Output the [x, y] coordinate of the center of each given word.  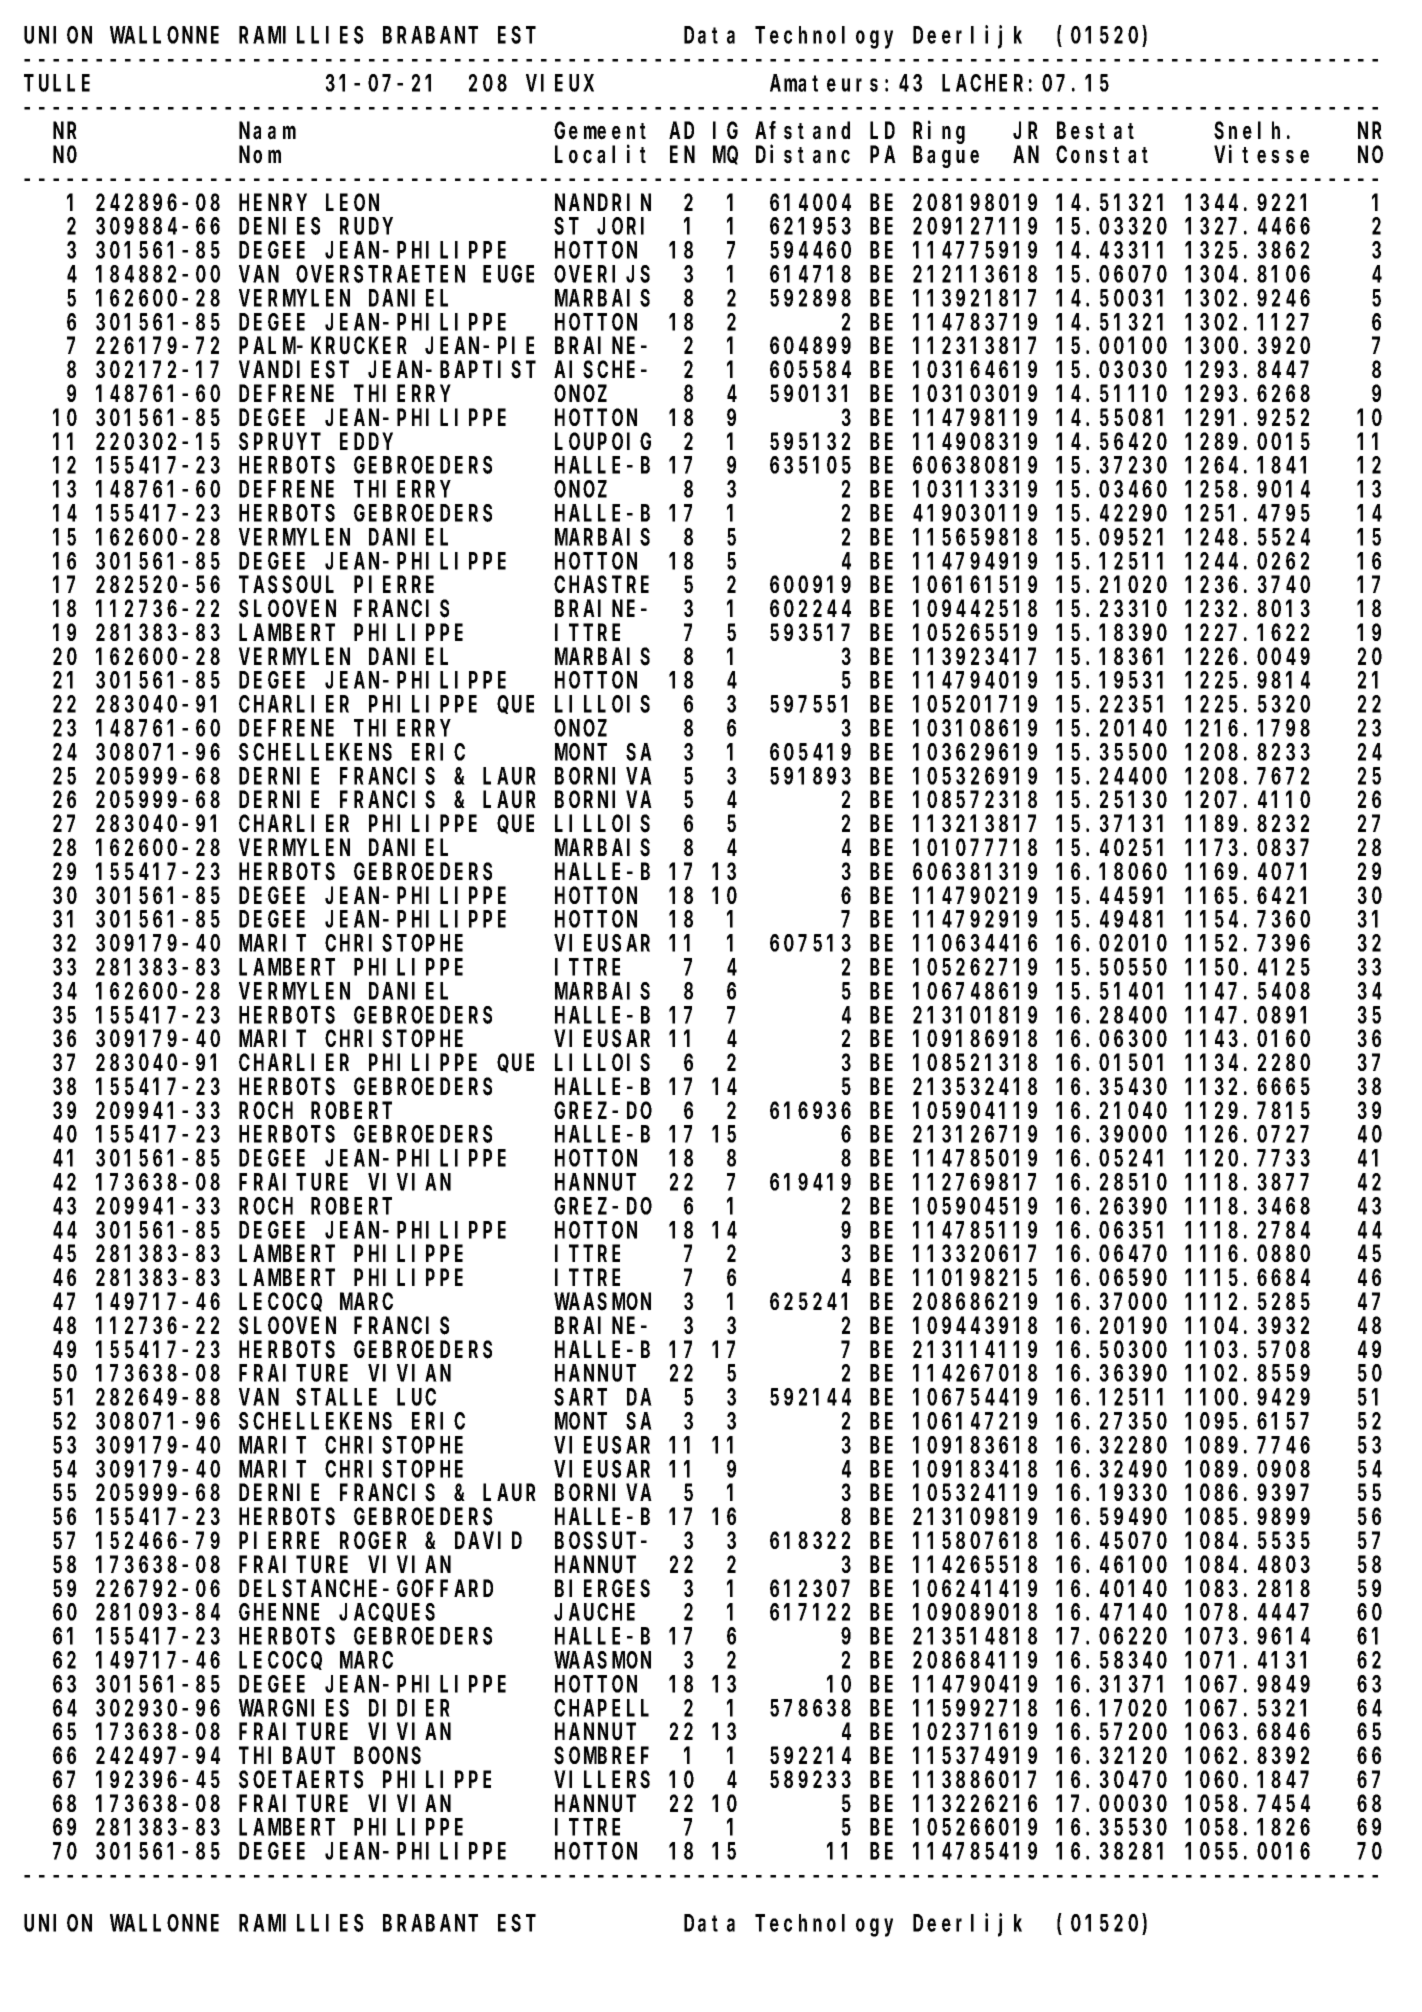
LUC [416, 1398]
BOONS [387, 1756]
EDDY [366, 442]
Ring [939, 132]
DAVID [488, 1541]
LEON [352, 203]
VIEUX [560, 84]
